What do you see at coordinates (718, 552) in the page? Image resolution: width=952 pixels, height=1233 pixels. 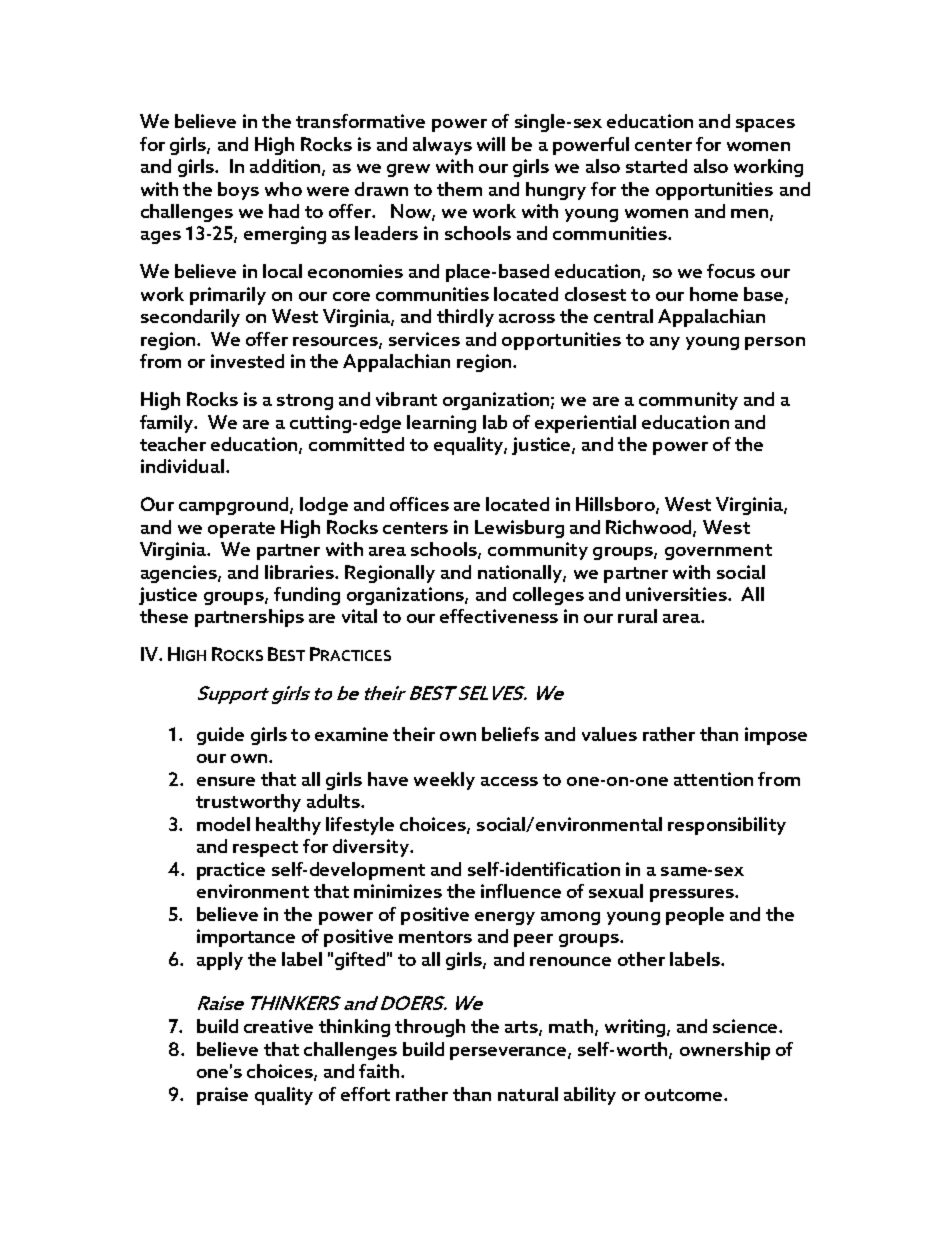 I see `government` at bounding box center [718, 552].
